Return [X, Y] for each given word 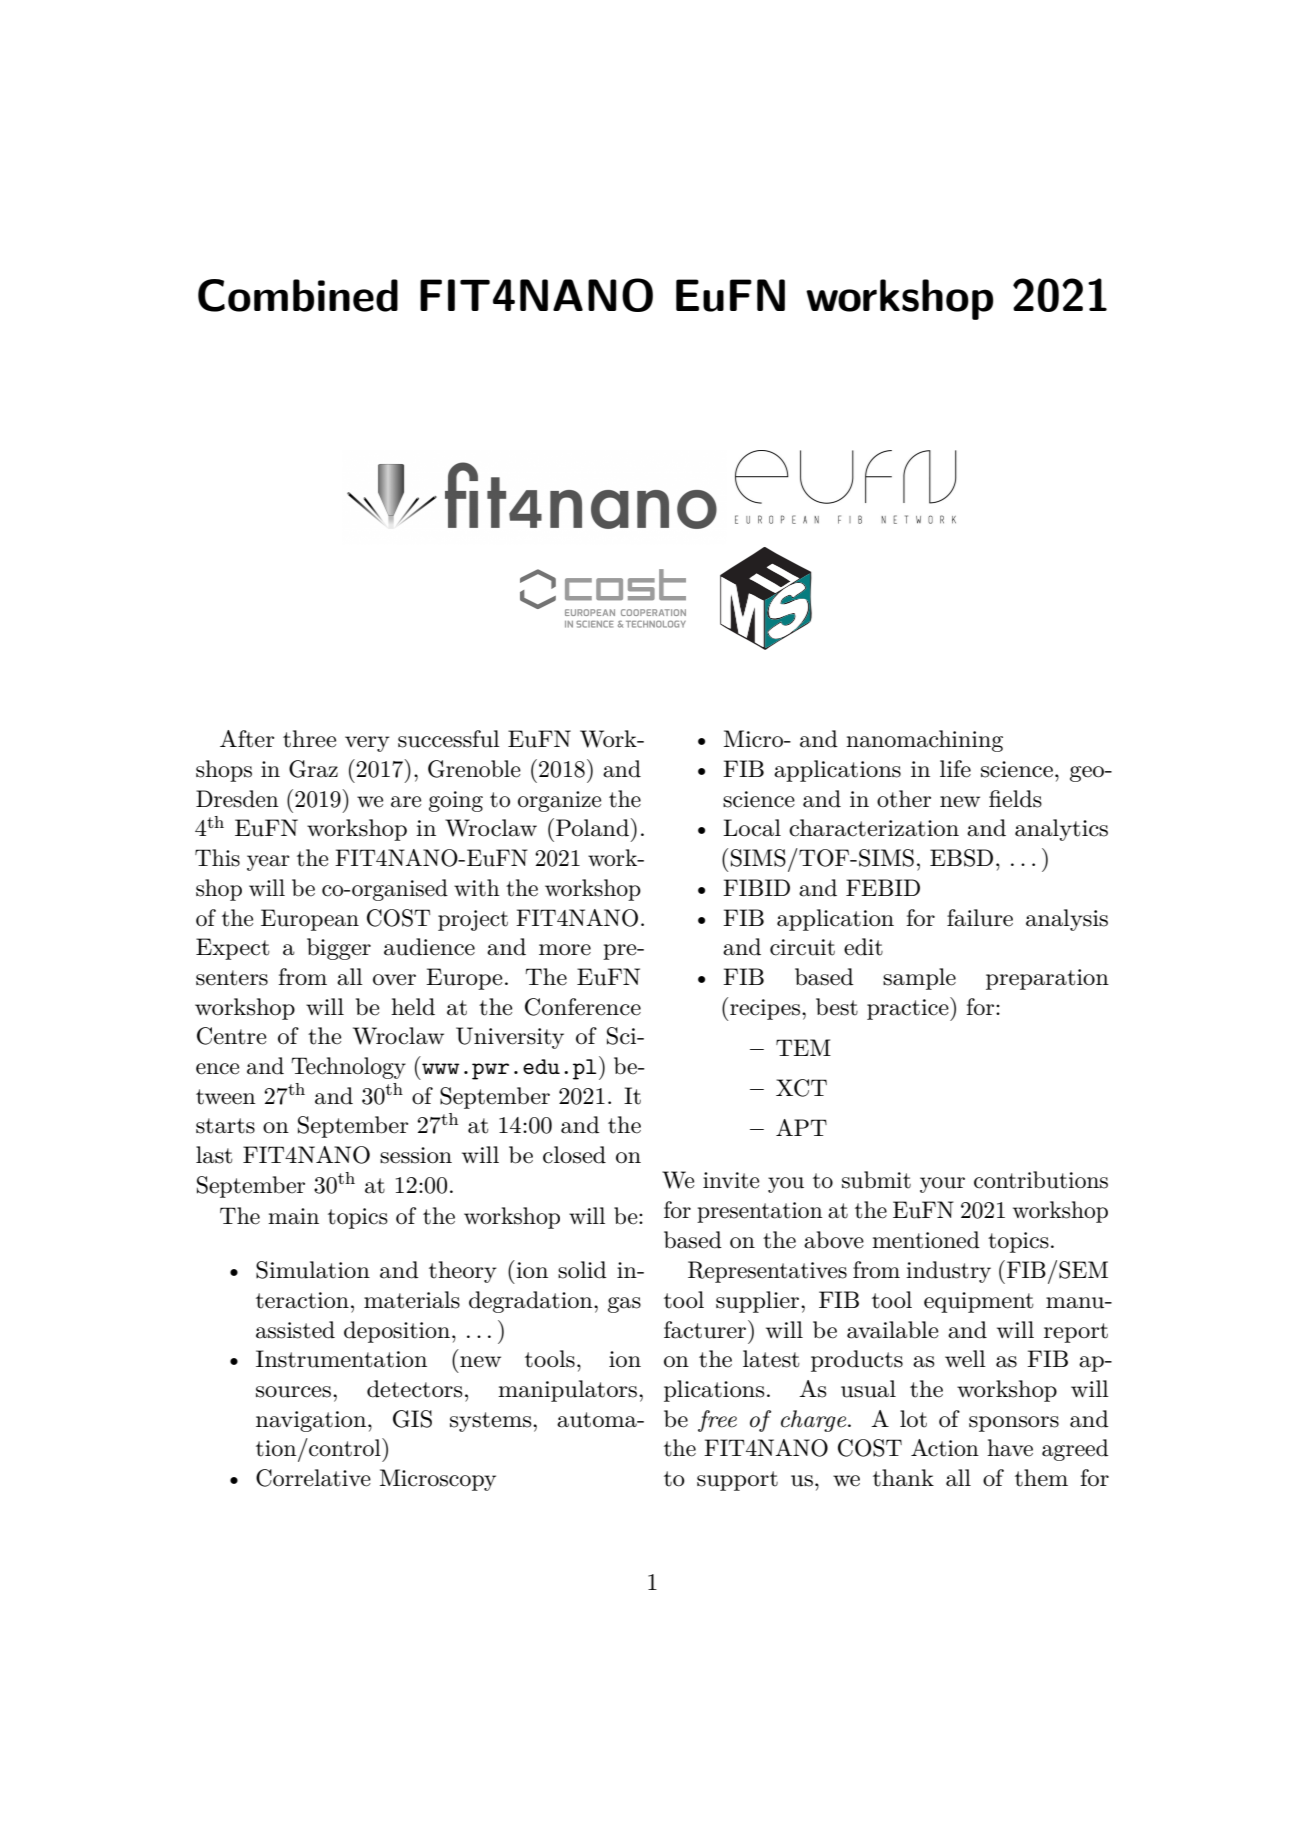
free [717, 1421]
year [268, 863]
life [955, 769]
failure [980, 918]
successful [449, 739]
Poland [592, 828]
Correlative [313, 1478]
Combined [298, 295]
